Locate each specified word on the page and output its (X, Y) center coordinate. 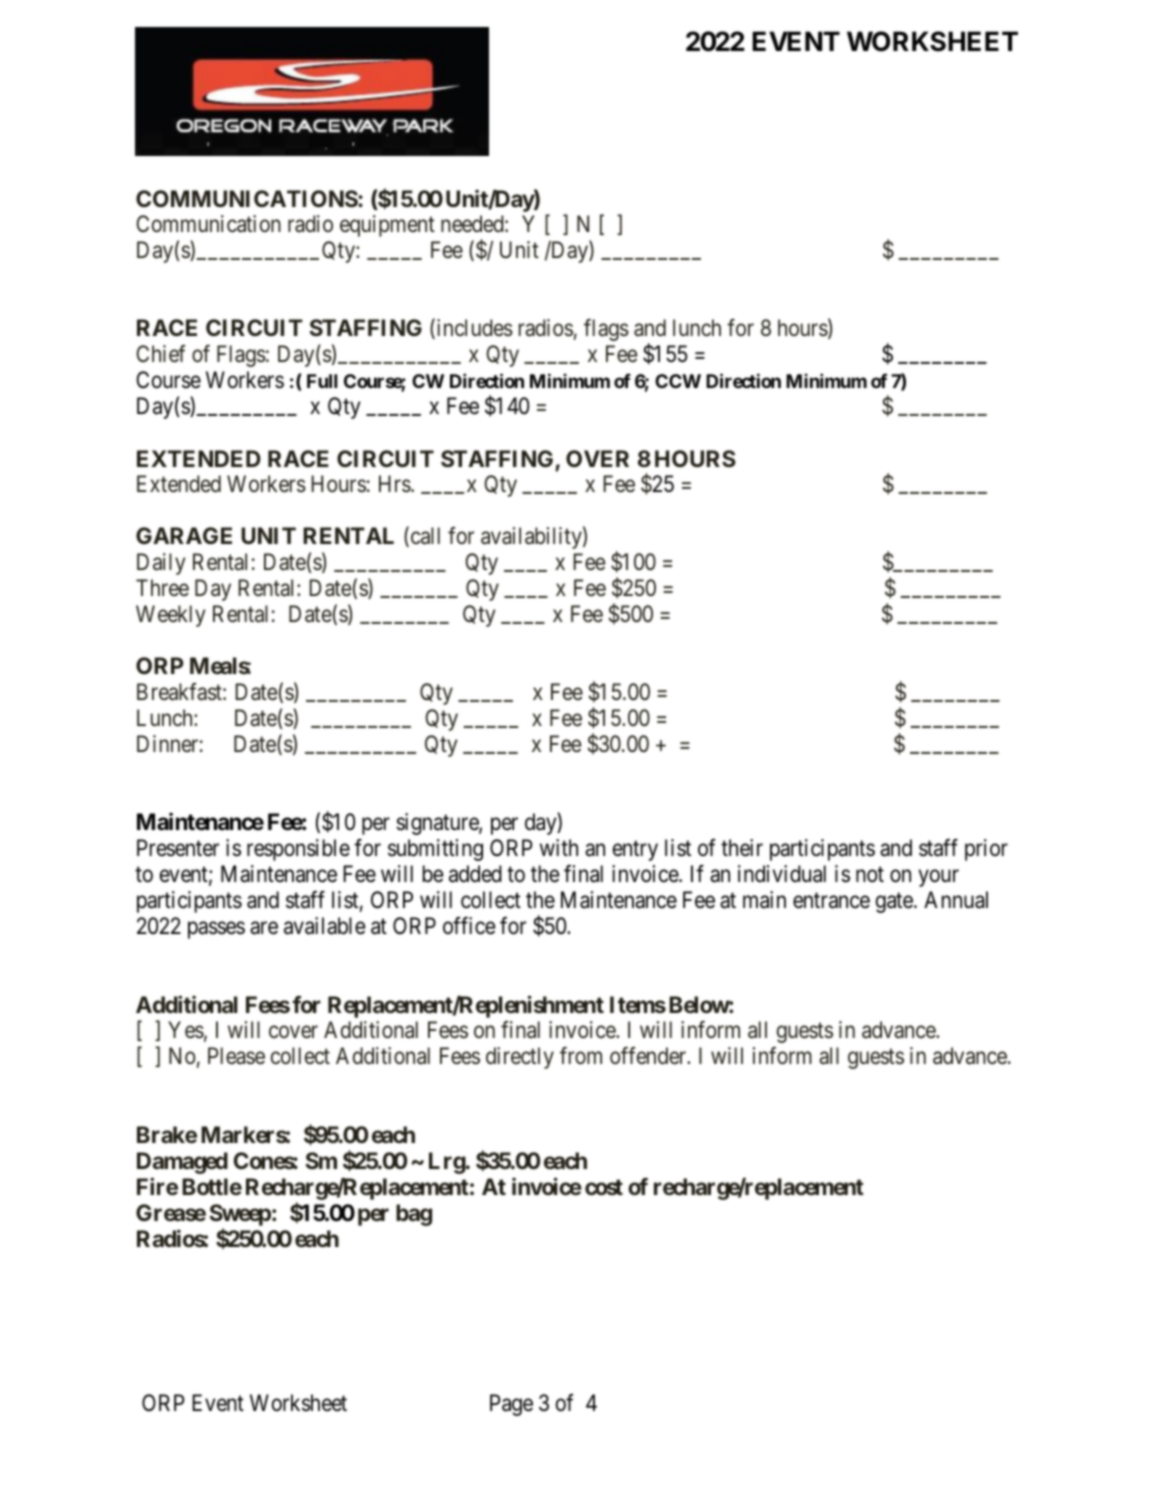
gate (895, 903)
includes (473, 329)
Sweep (240, 1215)
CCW (678, 381)
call (424, 537)
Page (511, 1405)
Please (236, 1056)
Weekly (171, 616)
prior (986, 850)
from (581, 1055)
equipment (387, 226)
